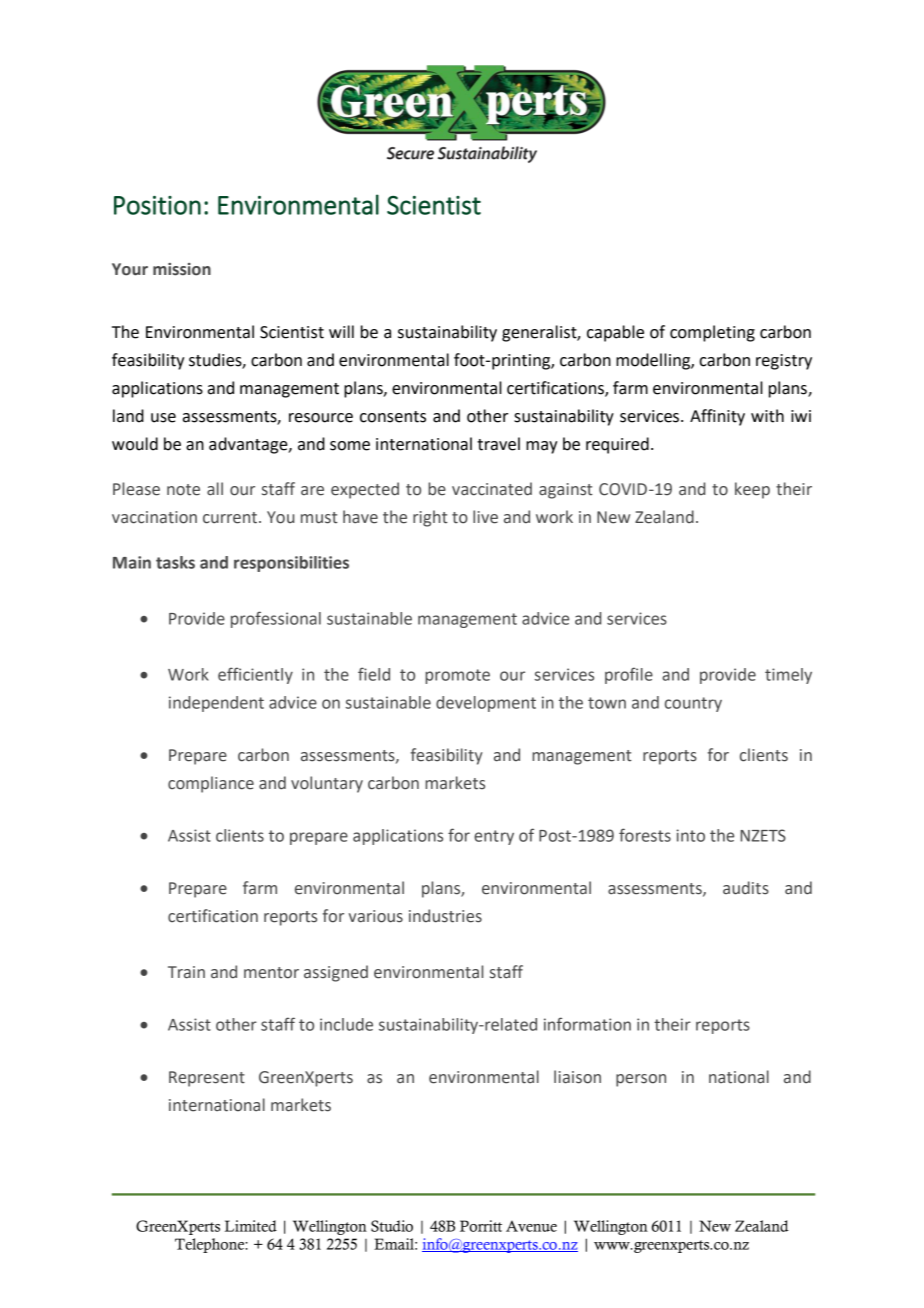 This page has height=1308, width=924. I want to click on independent, so click(216, 704).
